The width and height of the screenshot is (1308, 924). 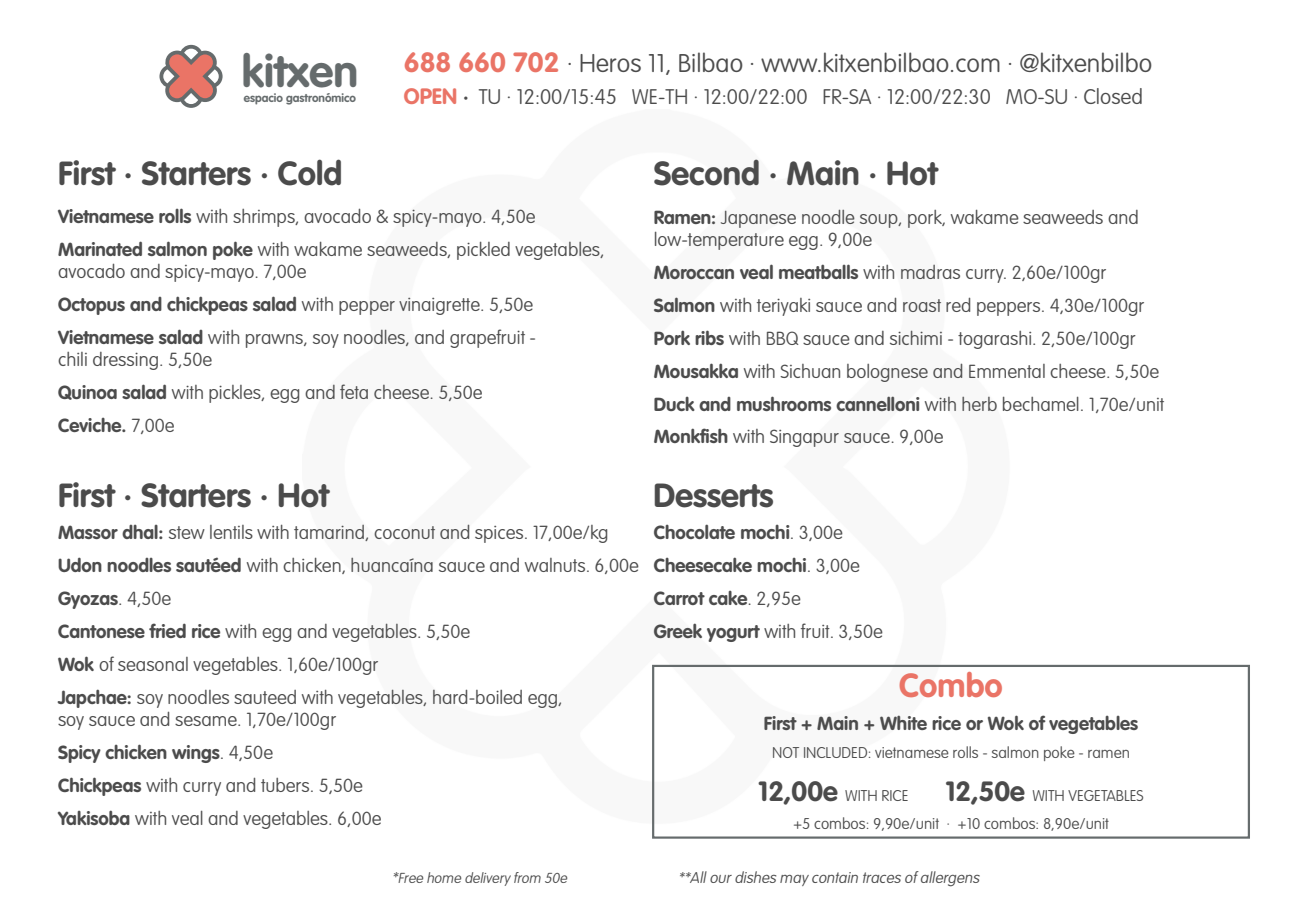 What do you see at coordinates (610, 63) in the screenshot?
I see `Heros` at bounding box center [610, 63].
